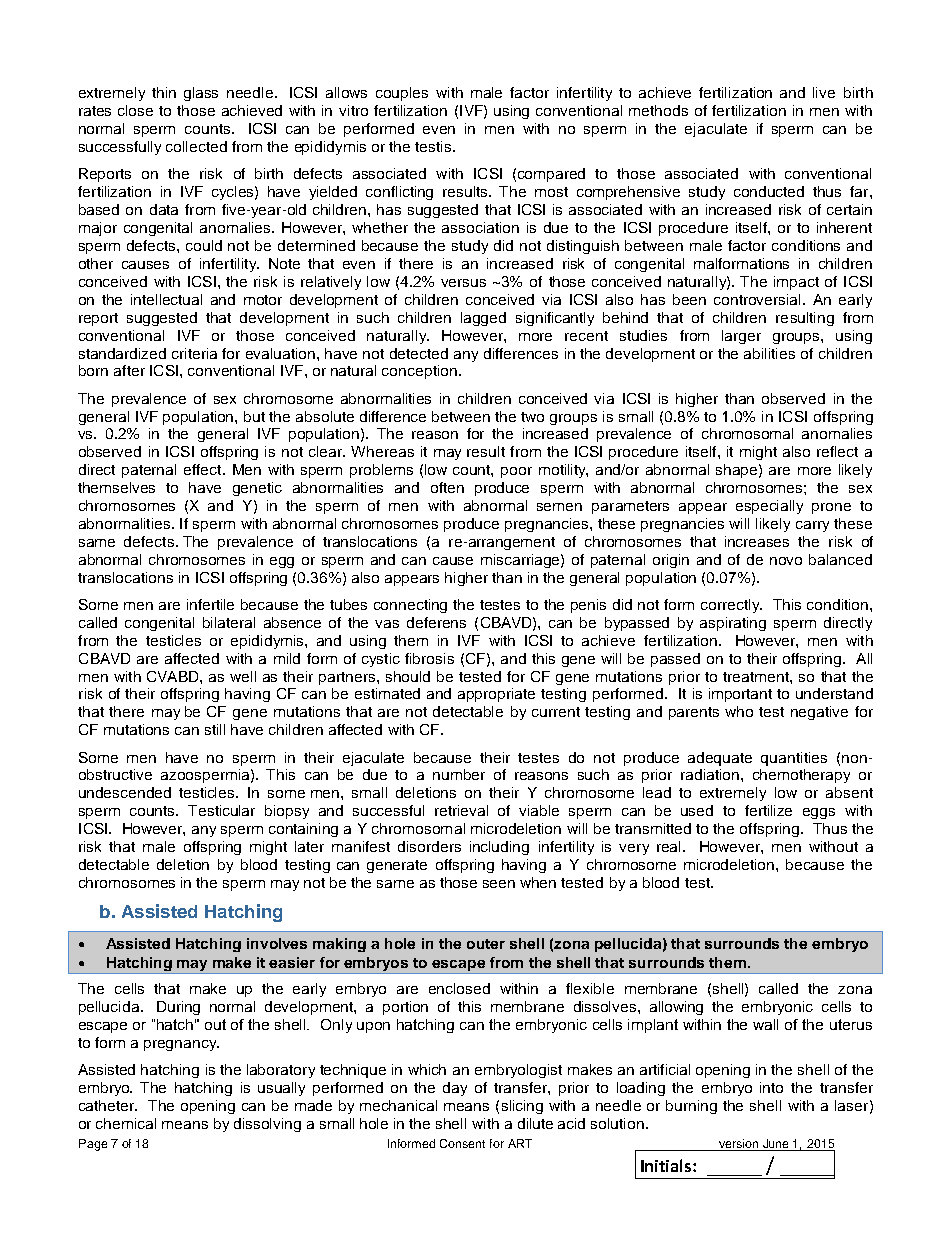 Image resolution: width=952 pixels, height=1233 pixels. Describe the element at coordinates (768, 810) in the page. I see `fertilize` at that location.
